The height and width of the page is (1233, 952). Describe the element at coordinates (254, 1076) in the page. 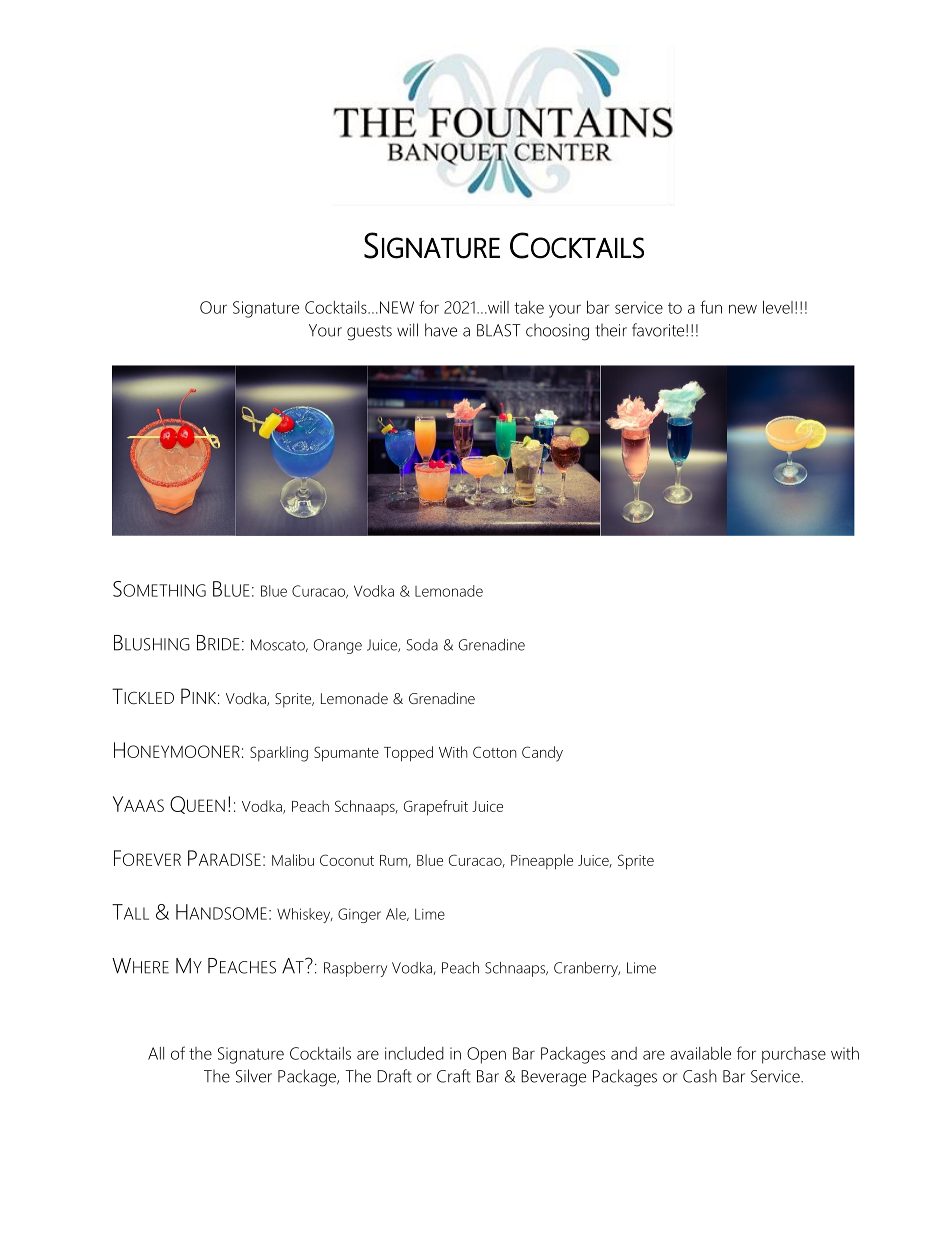

I see `Silver` at that location.
